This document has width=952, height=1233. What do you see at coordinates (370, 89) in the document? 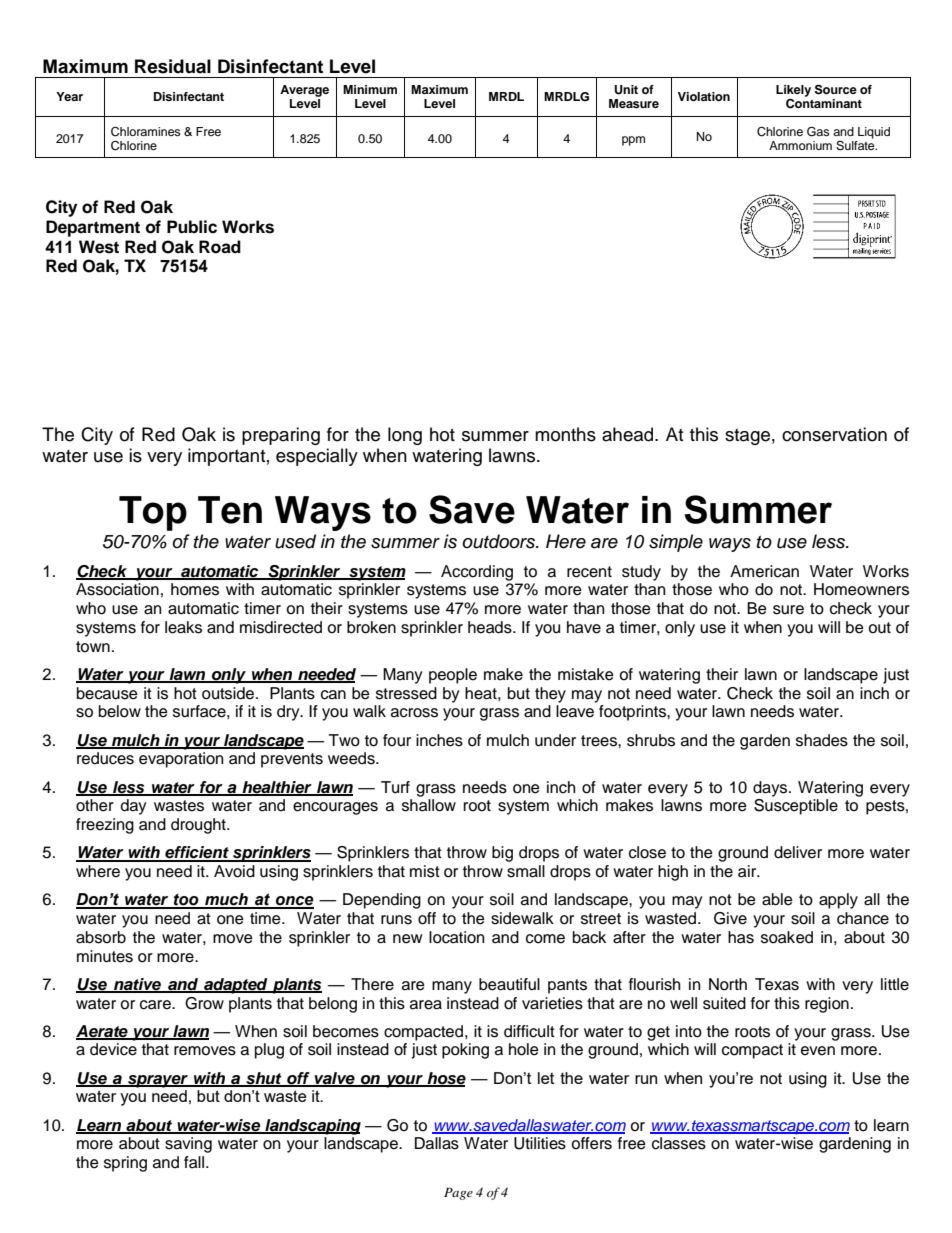
I see `Minimum` at bounding box center [370, 89].
